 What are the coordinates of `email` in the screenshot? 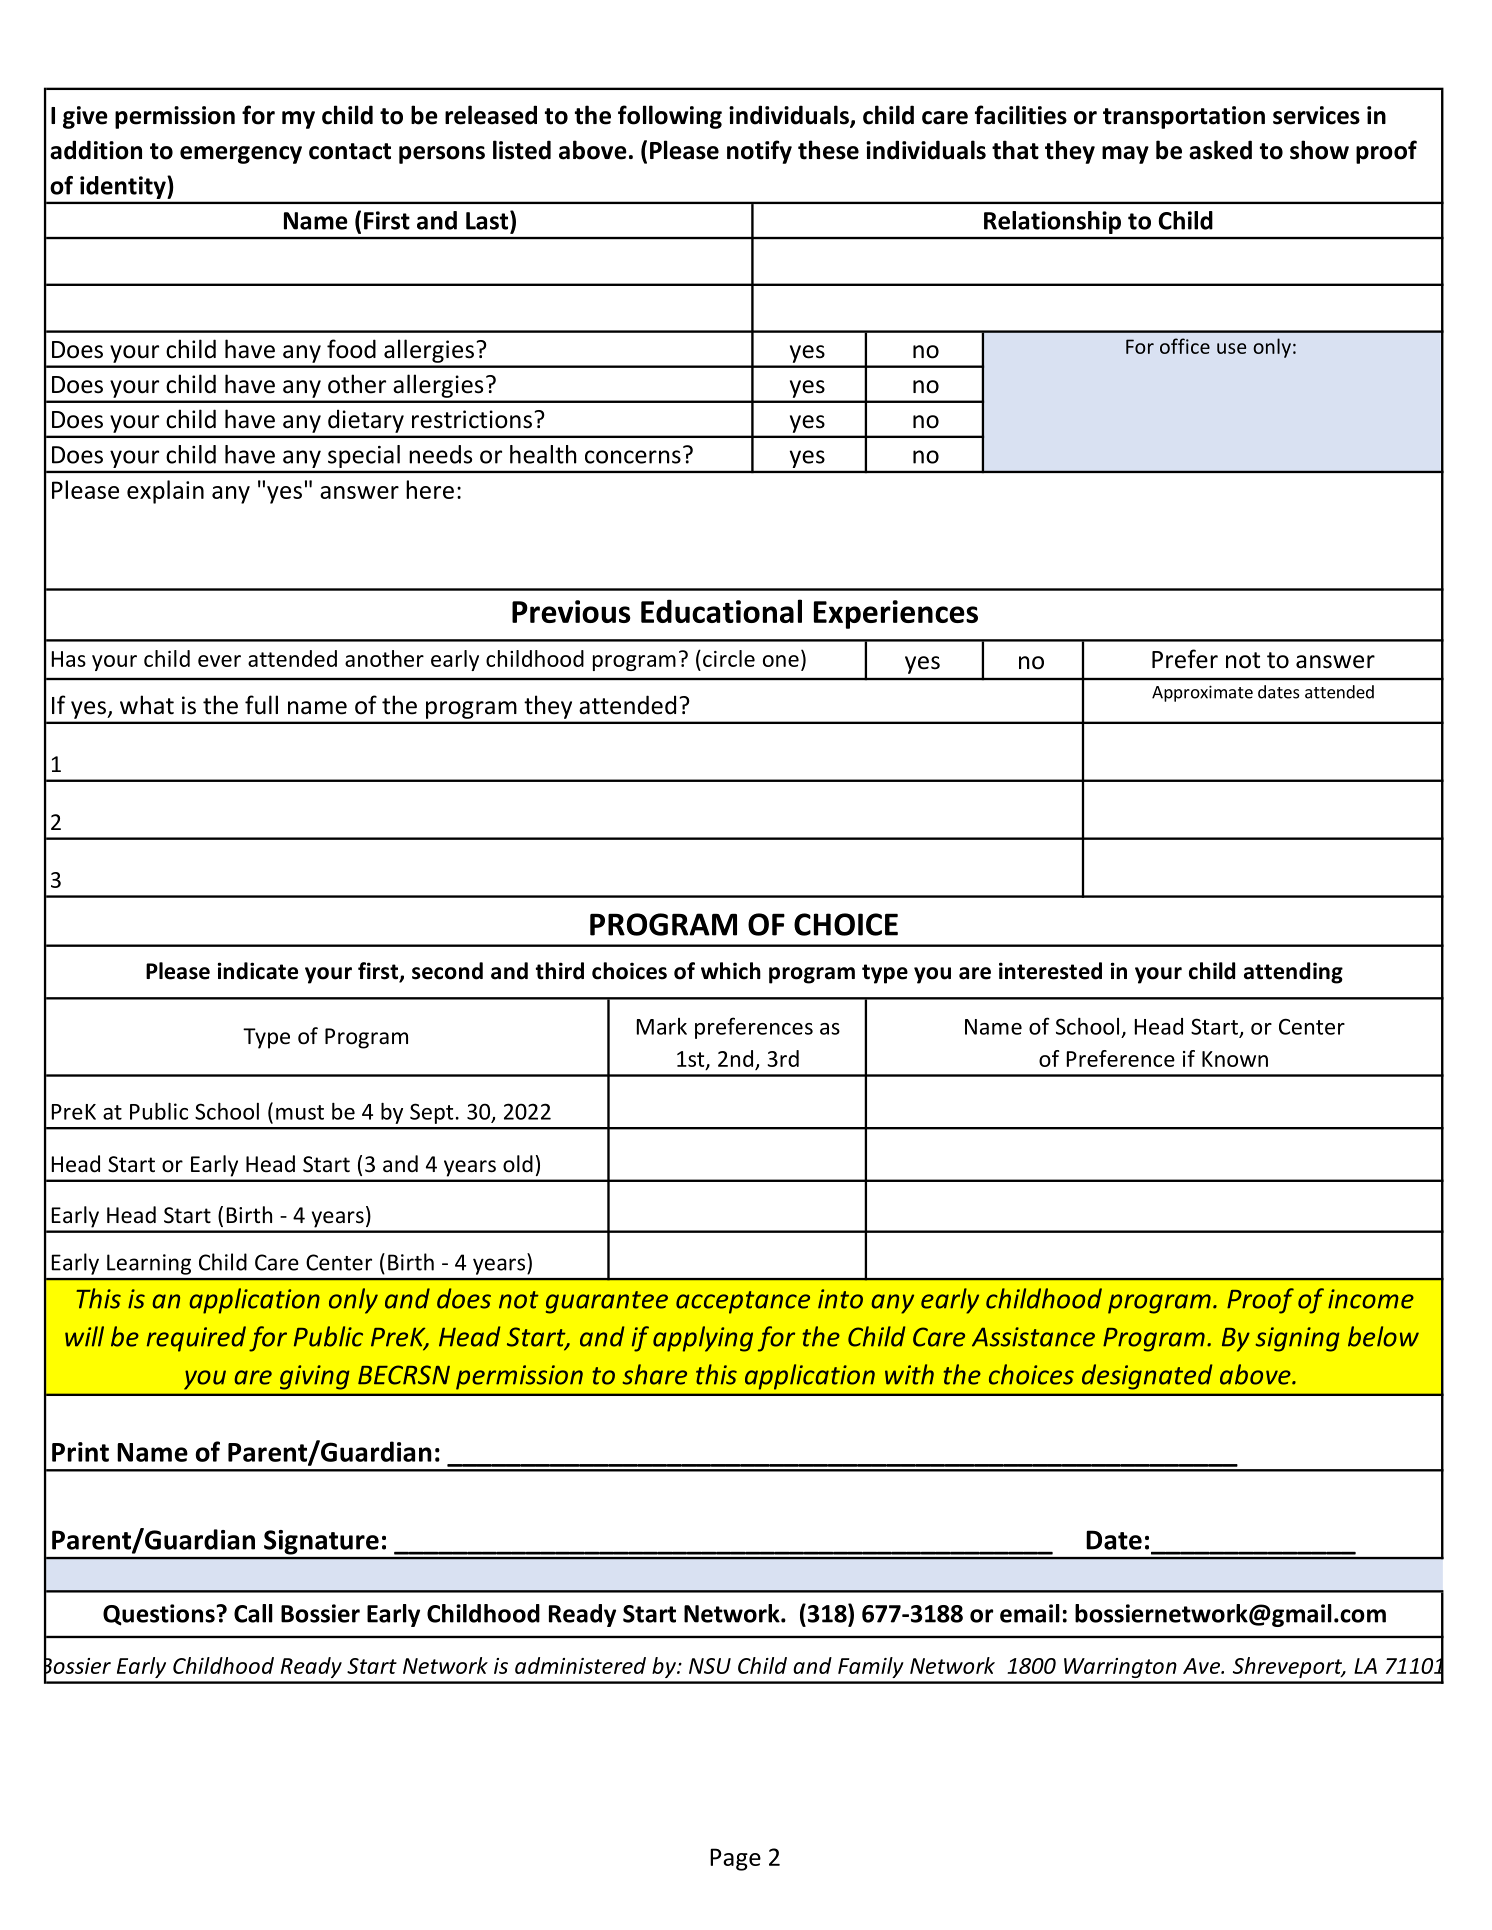 It's located at (1030, 1613).
